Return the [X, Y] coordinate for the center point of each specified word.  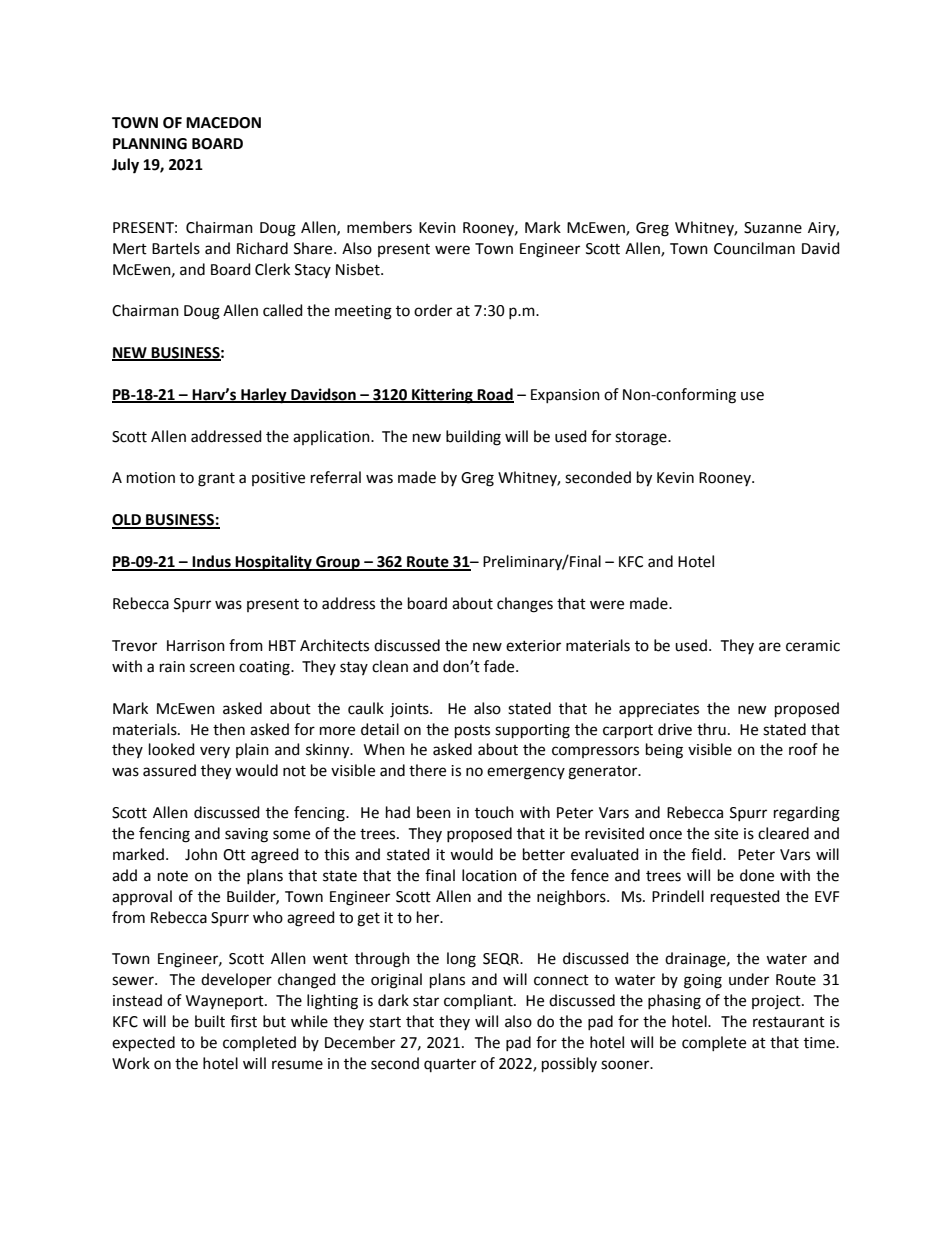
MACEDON [223, 123]
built [210, 1021]
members [379, 227]
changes [525, 605]
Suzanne [773, 228]
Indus [212, 562]
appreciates [659, 710]
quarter [450, 1065]
